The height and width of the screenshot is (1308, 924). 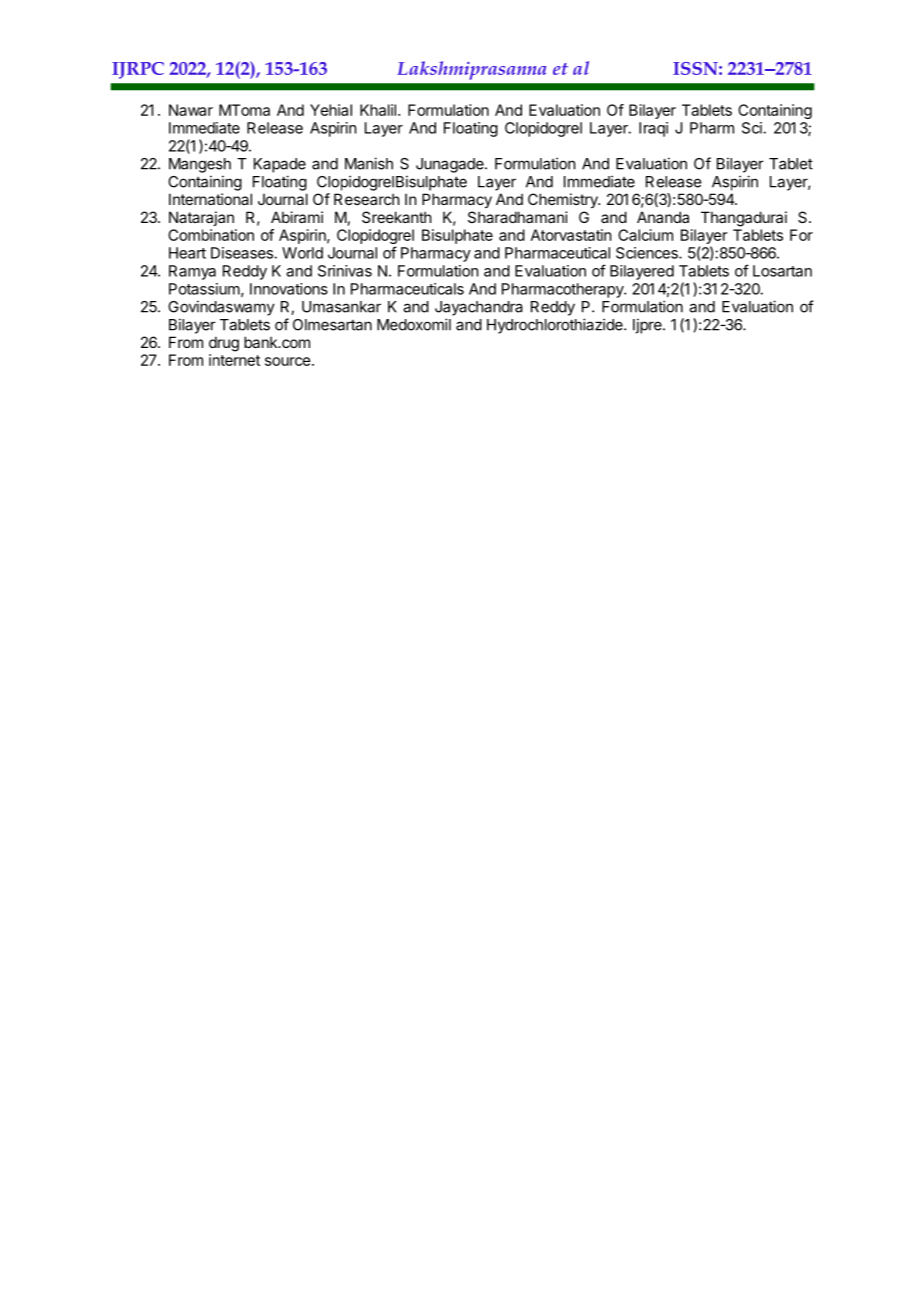 I want to click on Atorvastatin, so click(x=571, y=235).
